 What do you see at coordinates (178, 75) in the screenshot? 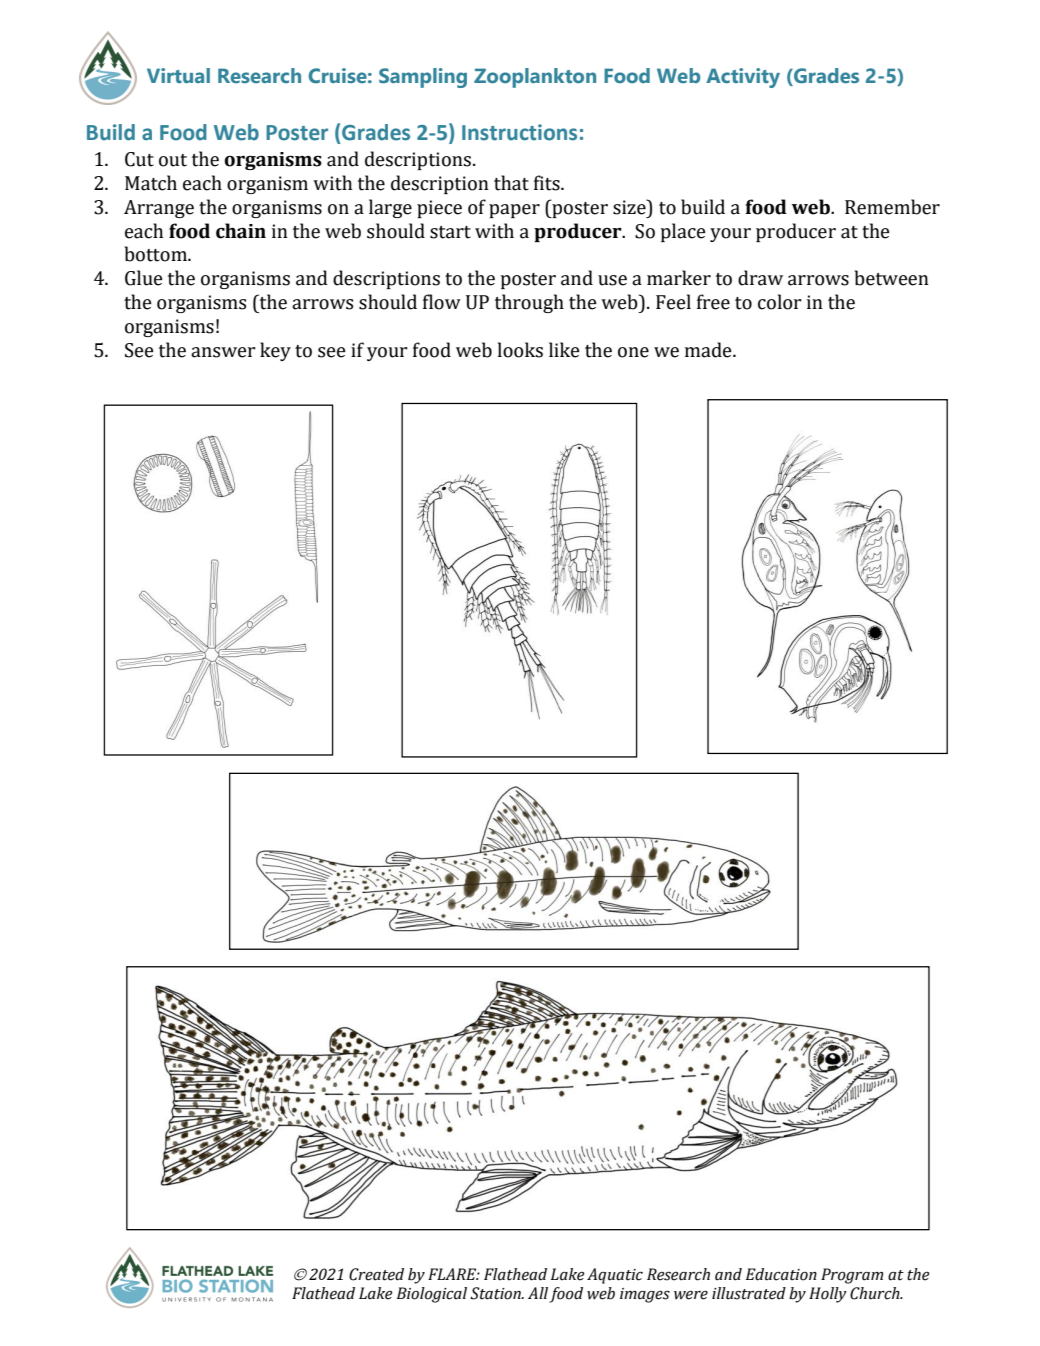
I see `Virtual` at bounding box center [178, 75].
